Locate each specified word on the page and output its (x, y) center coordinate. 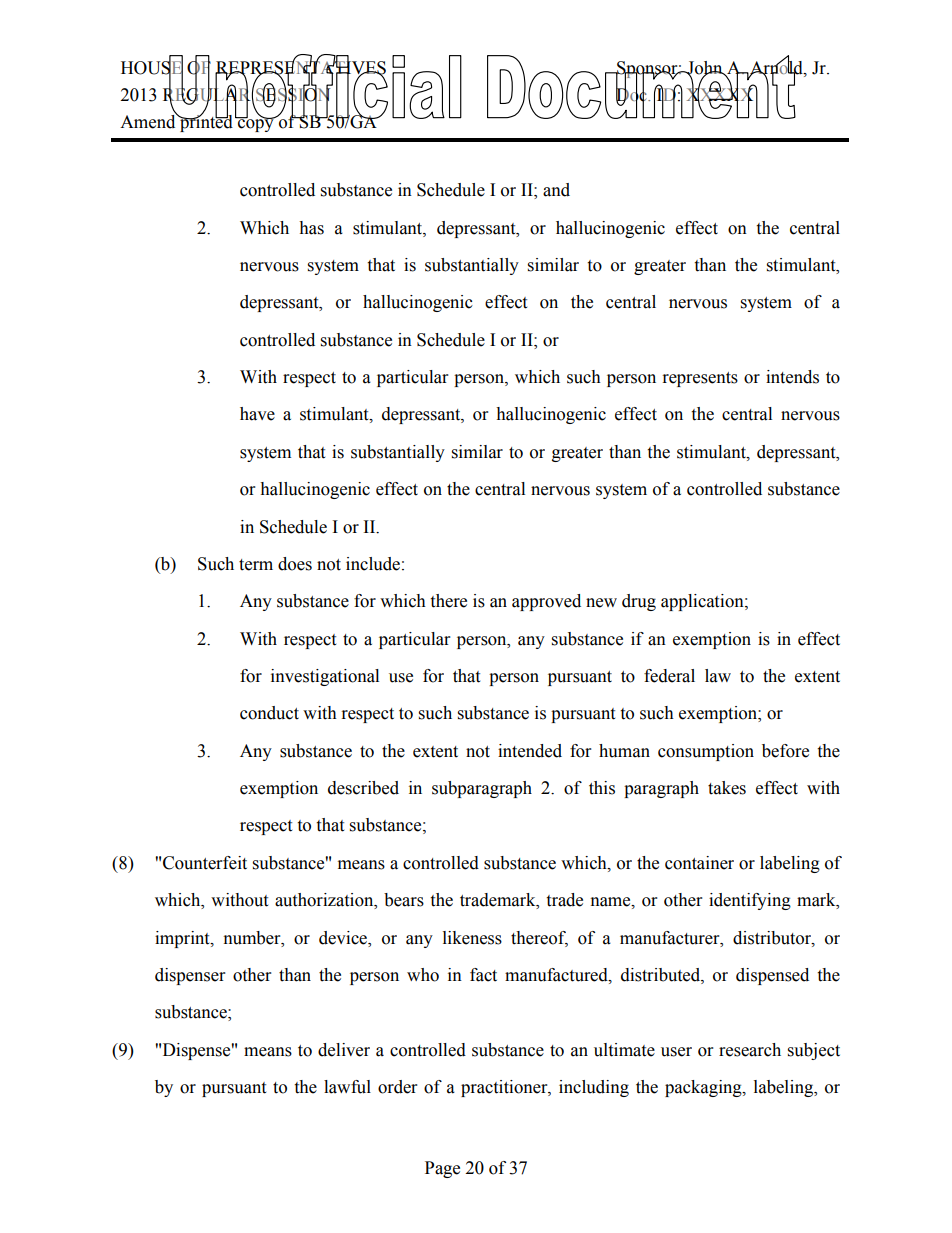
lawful (347, 1087)
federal (669, 676)
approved (546, 602)
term (256, 565)
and (556, 190)
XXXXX (721, 95)
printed (205, 122)
